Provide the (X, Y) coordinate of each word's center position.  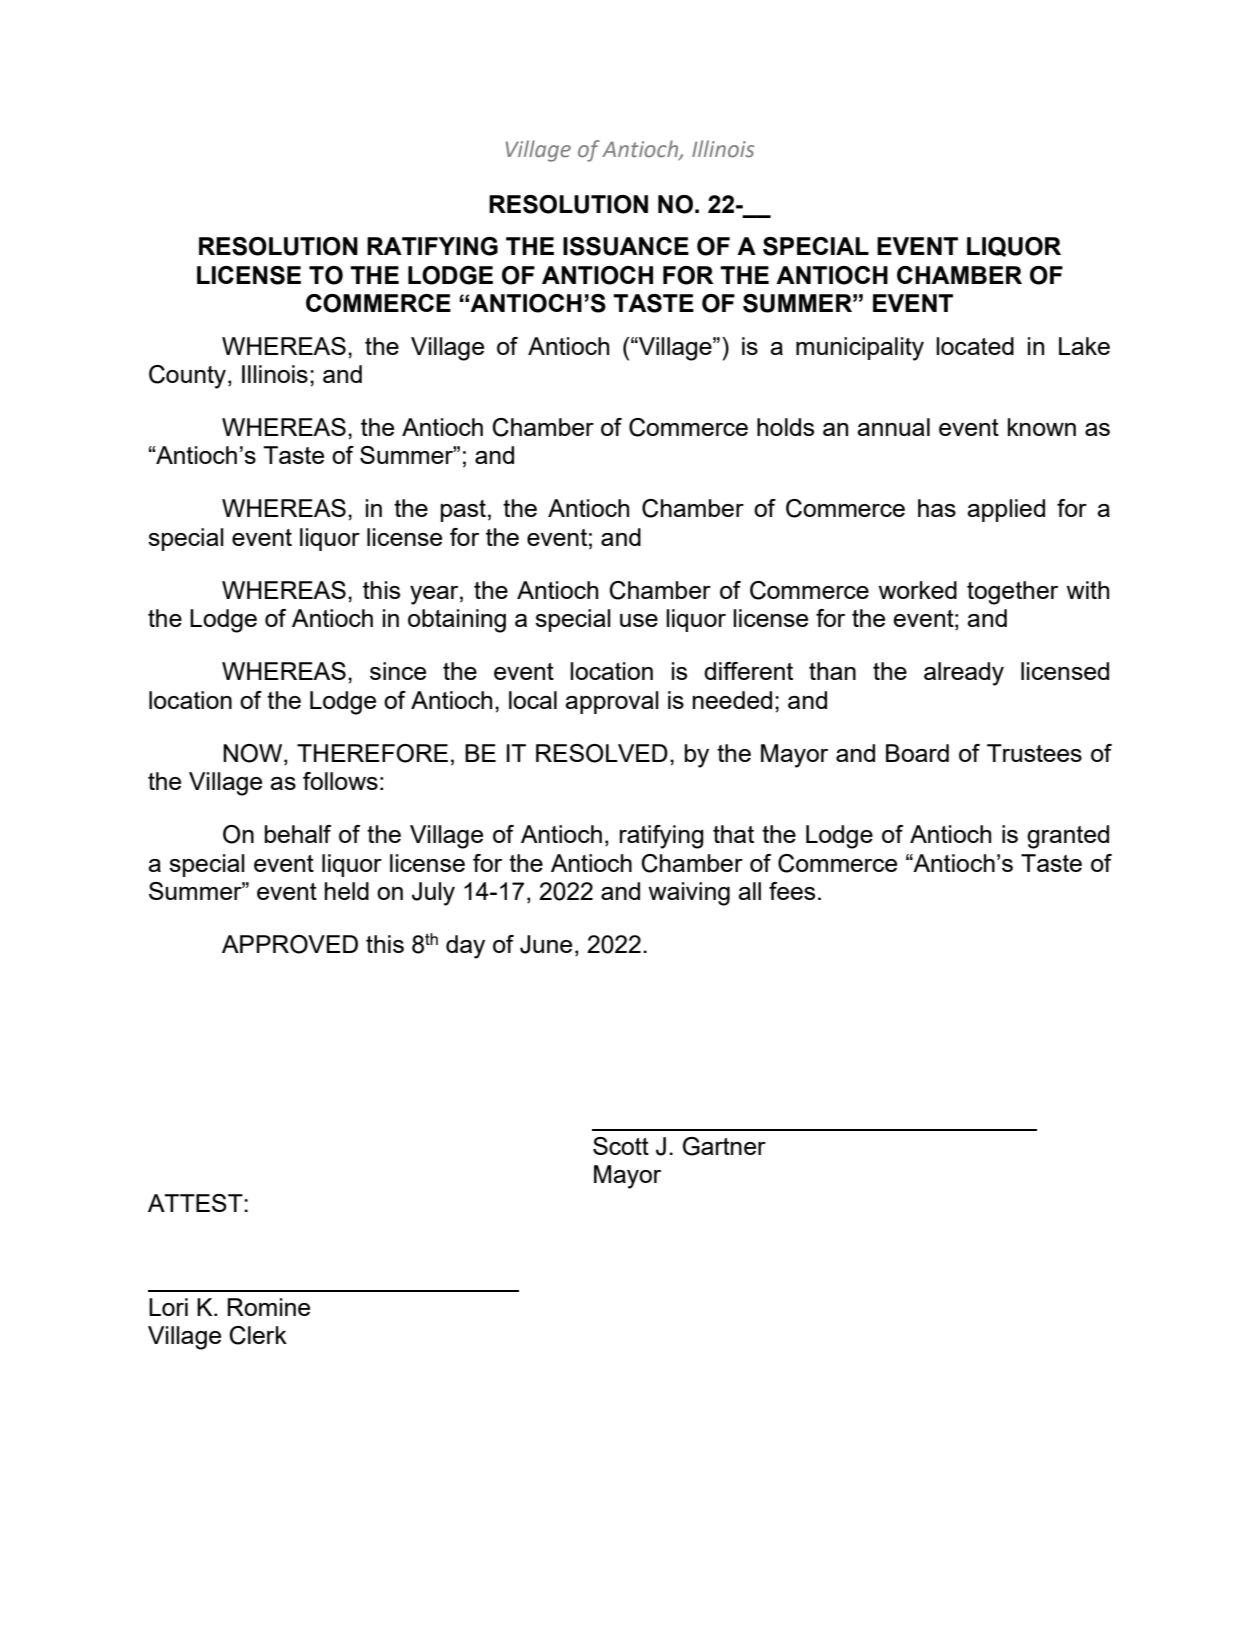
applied (1006, 510)
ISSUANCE (626, 246)
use (639, 620)
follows (340, 781)
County (189, 377)
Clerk (258, 1335)
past (463, 511)
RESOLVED (602, 753)
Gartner (724, 1146)
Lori (168, 1307)
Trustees (1034, 753)
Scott (621, 1146)
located (975, 346)
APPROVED (290, 944)
